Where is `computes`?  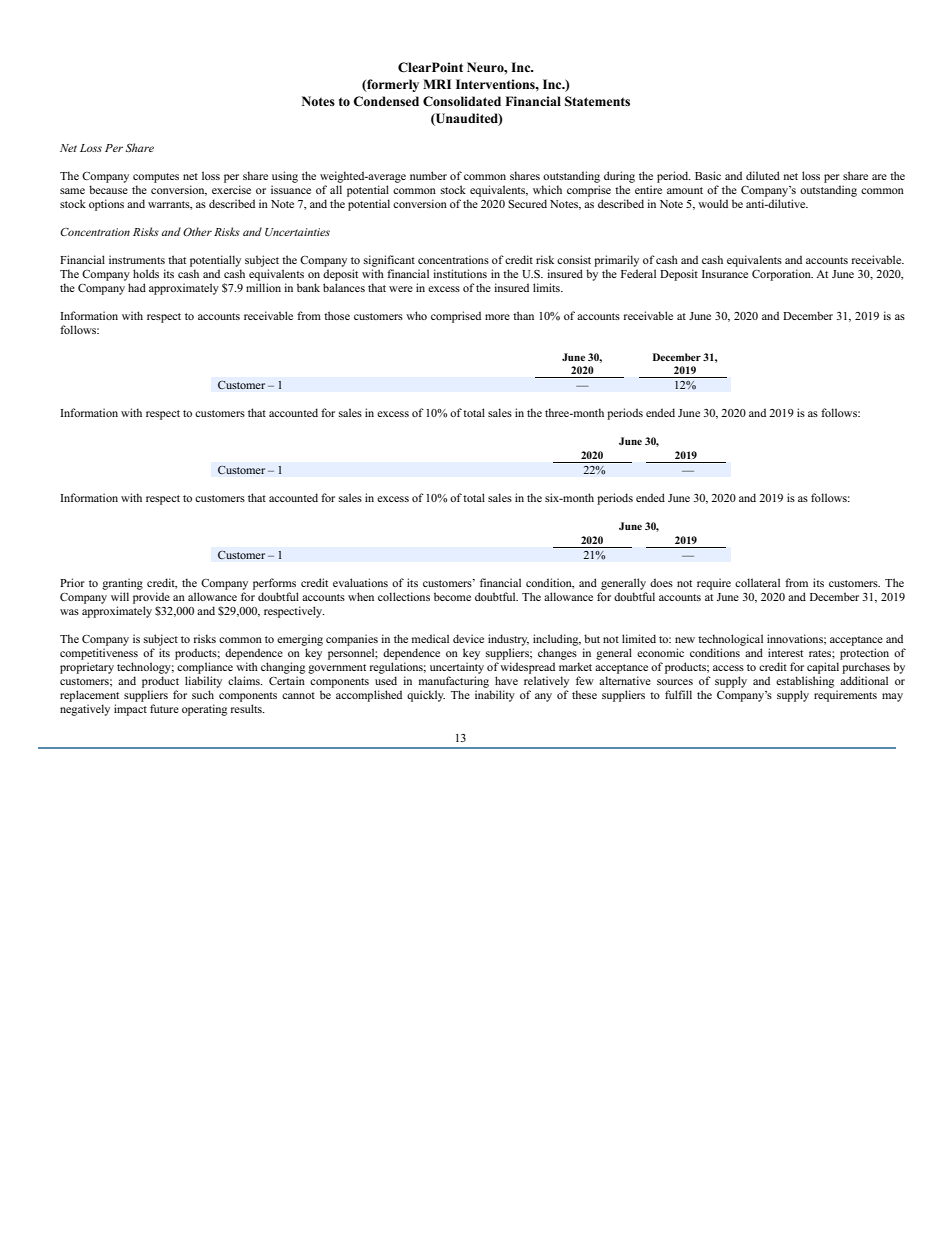
computes is located at coordinates (156, 178).
